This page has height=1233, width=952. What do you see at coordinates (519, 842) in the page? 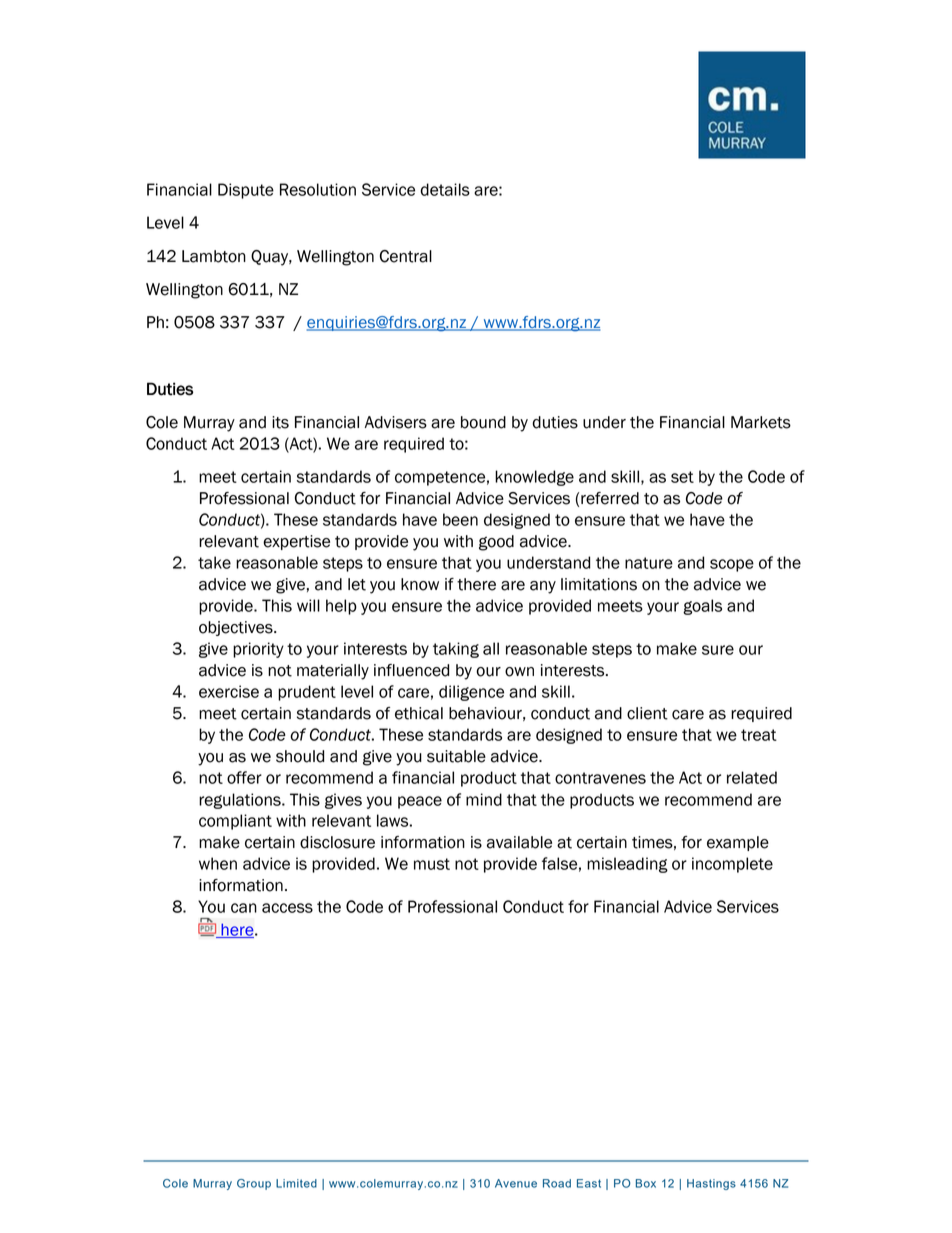
I see `available` at bounding box center [519, 842].
